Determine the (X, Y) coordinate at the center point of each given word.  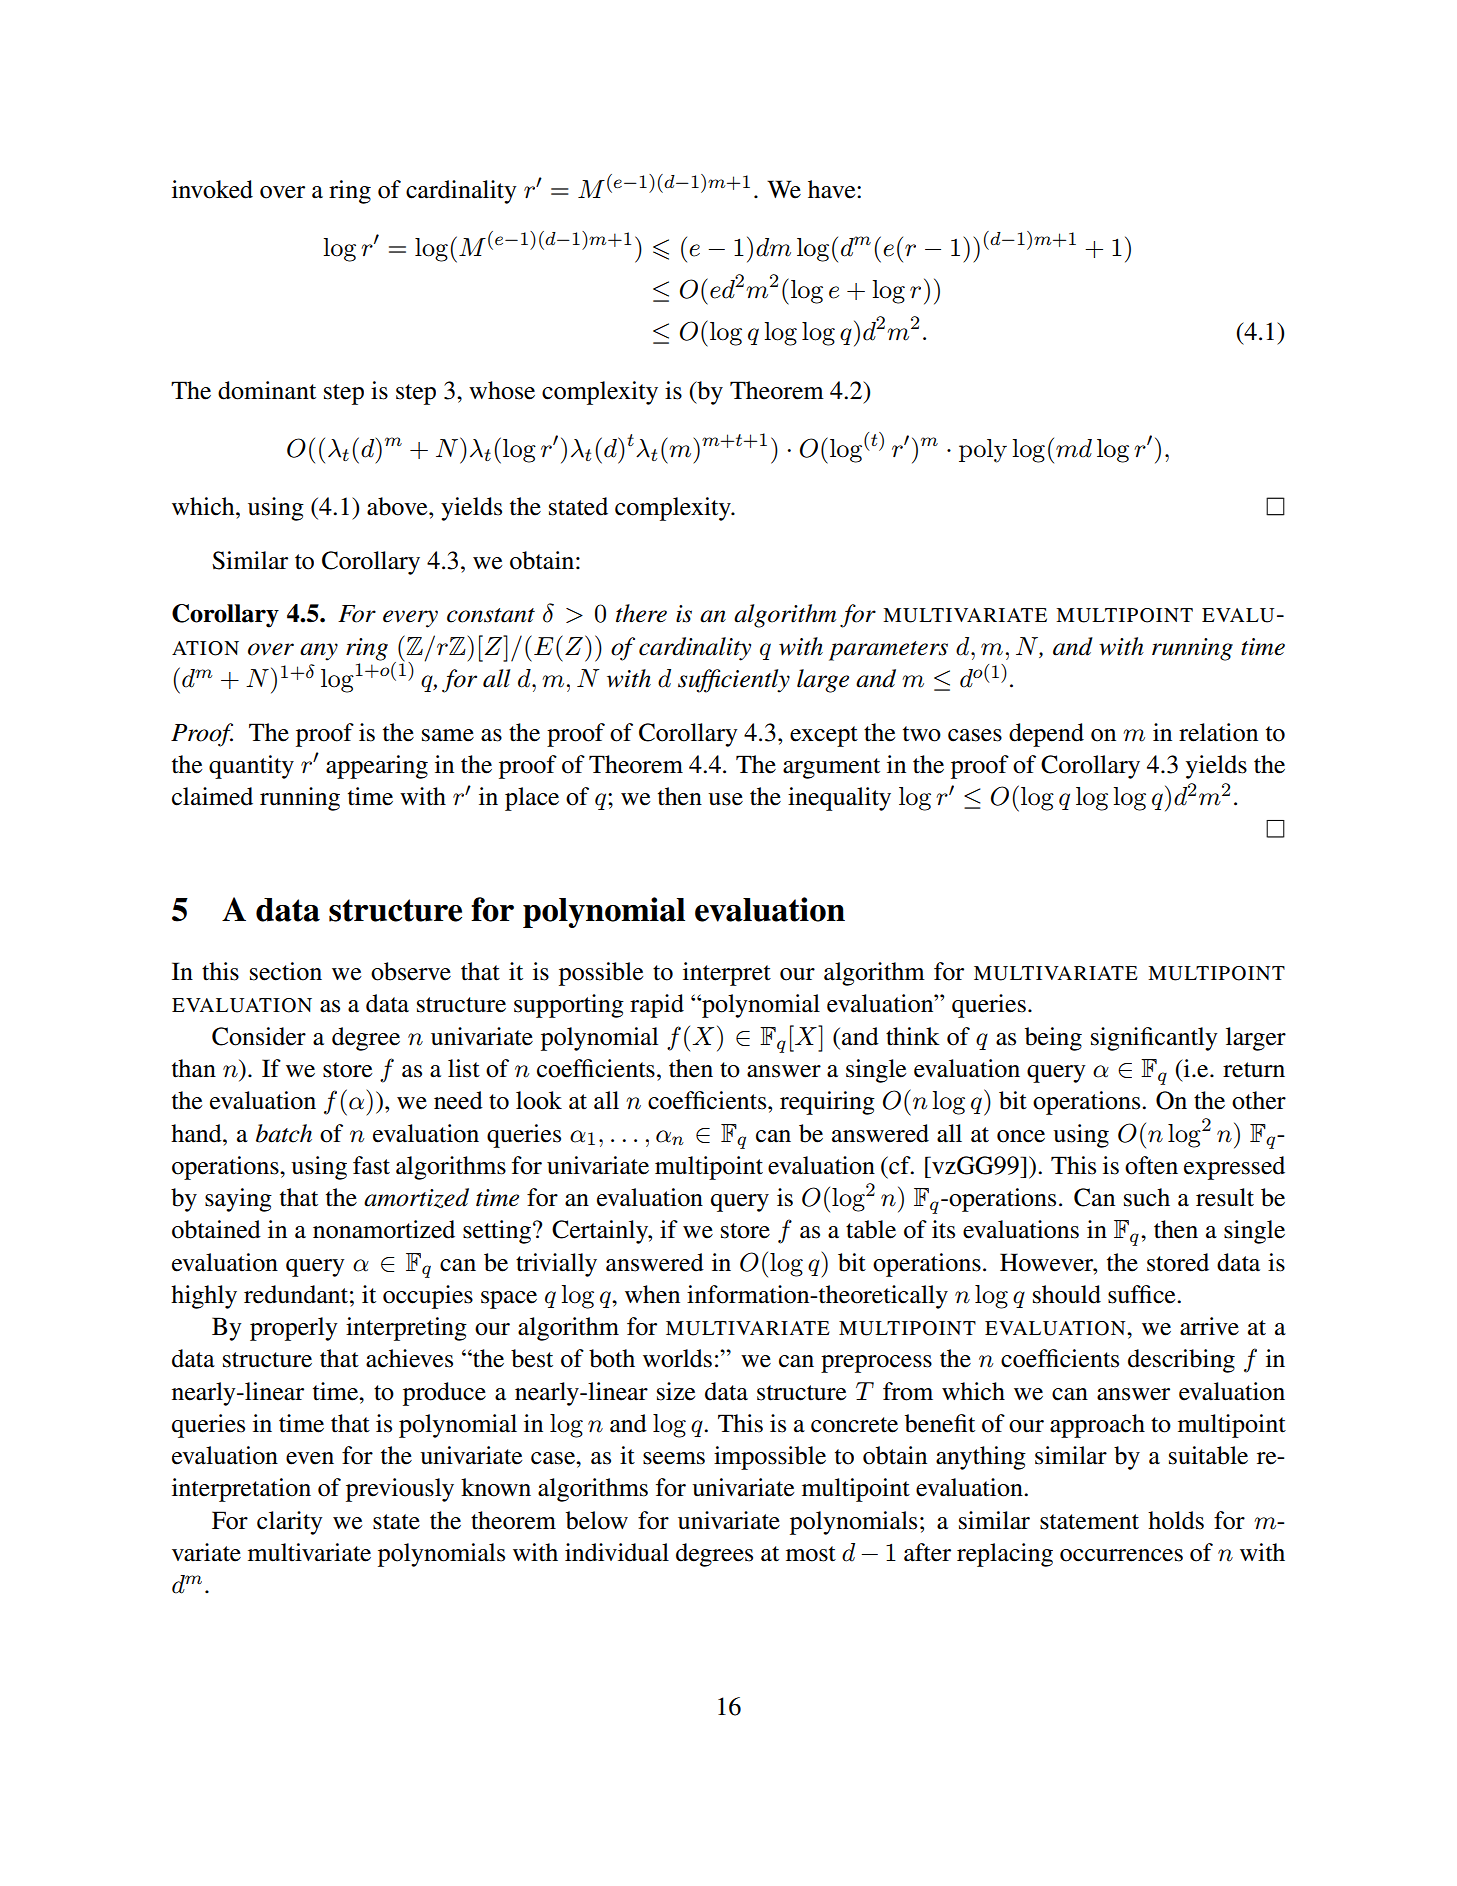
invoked (212, 189)
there (641, 613)
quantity (251, 767)
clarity (290, 1523)
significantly (1154, 1039)
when (652, 1294)
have (833, 189)
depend (1046, 735)
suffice (1143, 1294)
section (286, 971)
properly (294, 1329)
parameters (888, 651)
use (725, 799)
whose (502, 390)
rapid (657, 1006)
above (398, 506)
